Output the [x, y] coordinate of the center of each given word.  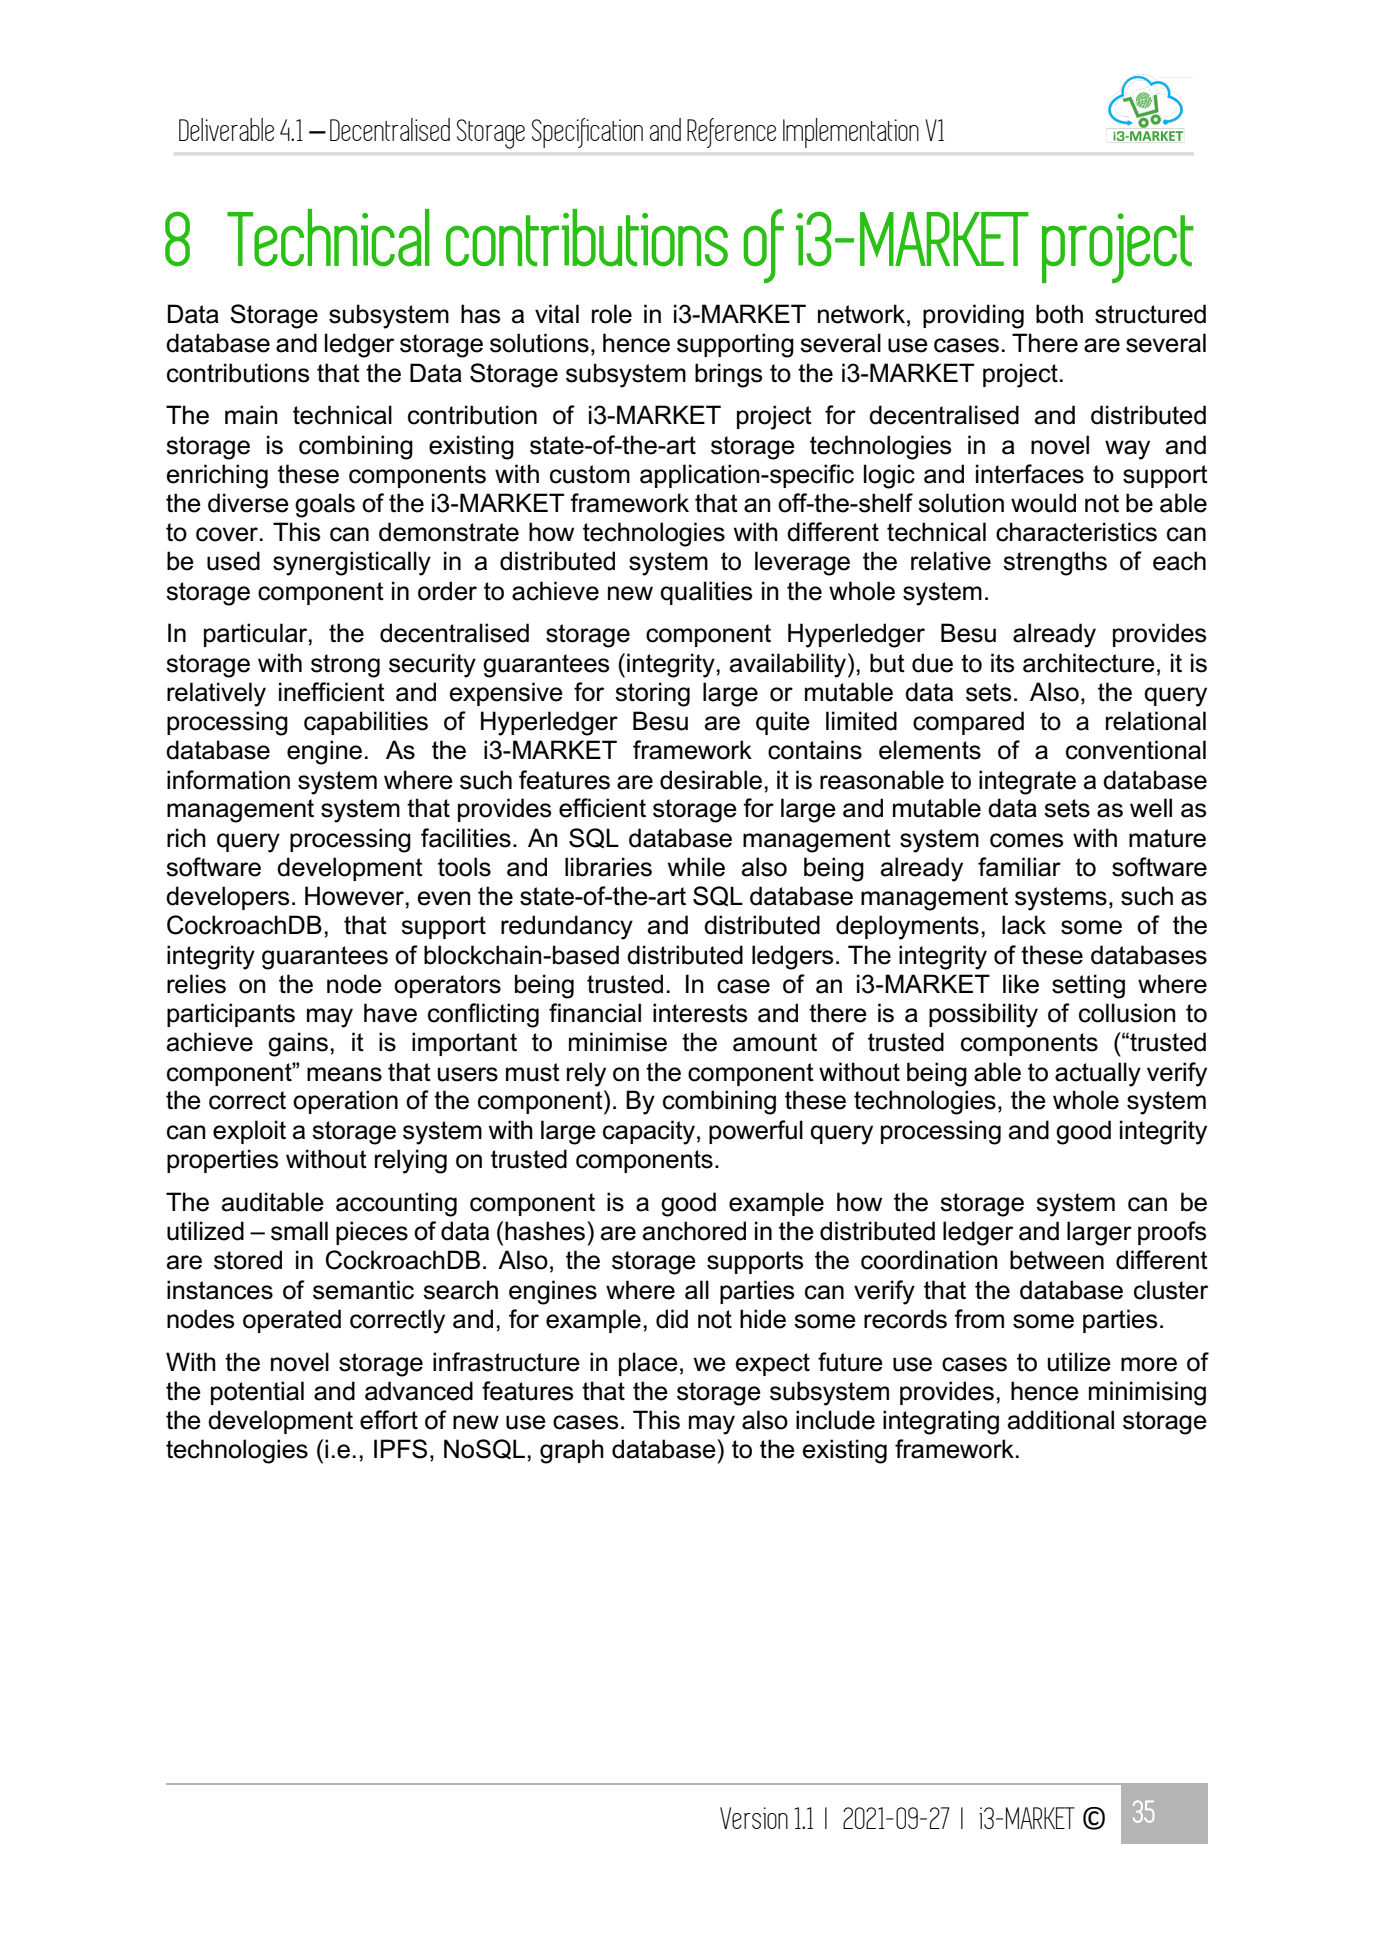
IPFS [400, 1449]
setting [1088, 986]
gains [299, 1044]
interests [700, 1013]
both [1059, 314]
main [251, 415]
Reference [731, 133]
